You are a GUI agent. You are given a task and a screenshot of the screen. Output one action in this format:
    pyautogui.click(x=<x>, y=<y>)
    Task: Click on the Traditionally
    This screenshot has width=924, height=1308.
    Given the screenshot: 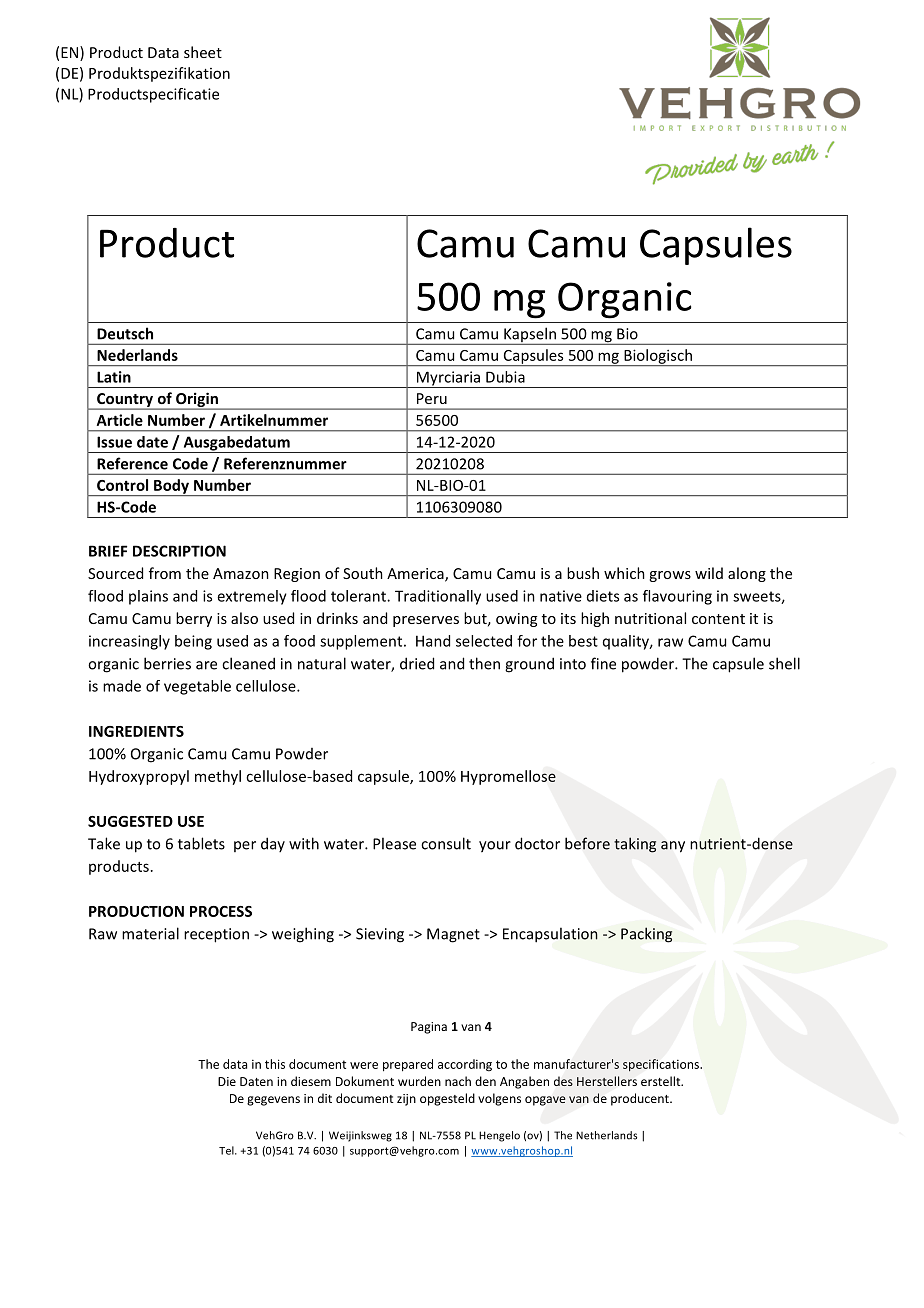 What is the action you would take?
    pyautogui.click(x=438, y=597)
